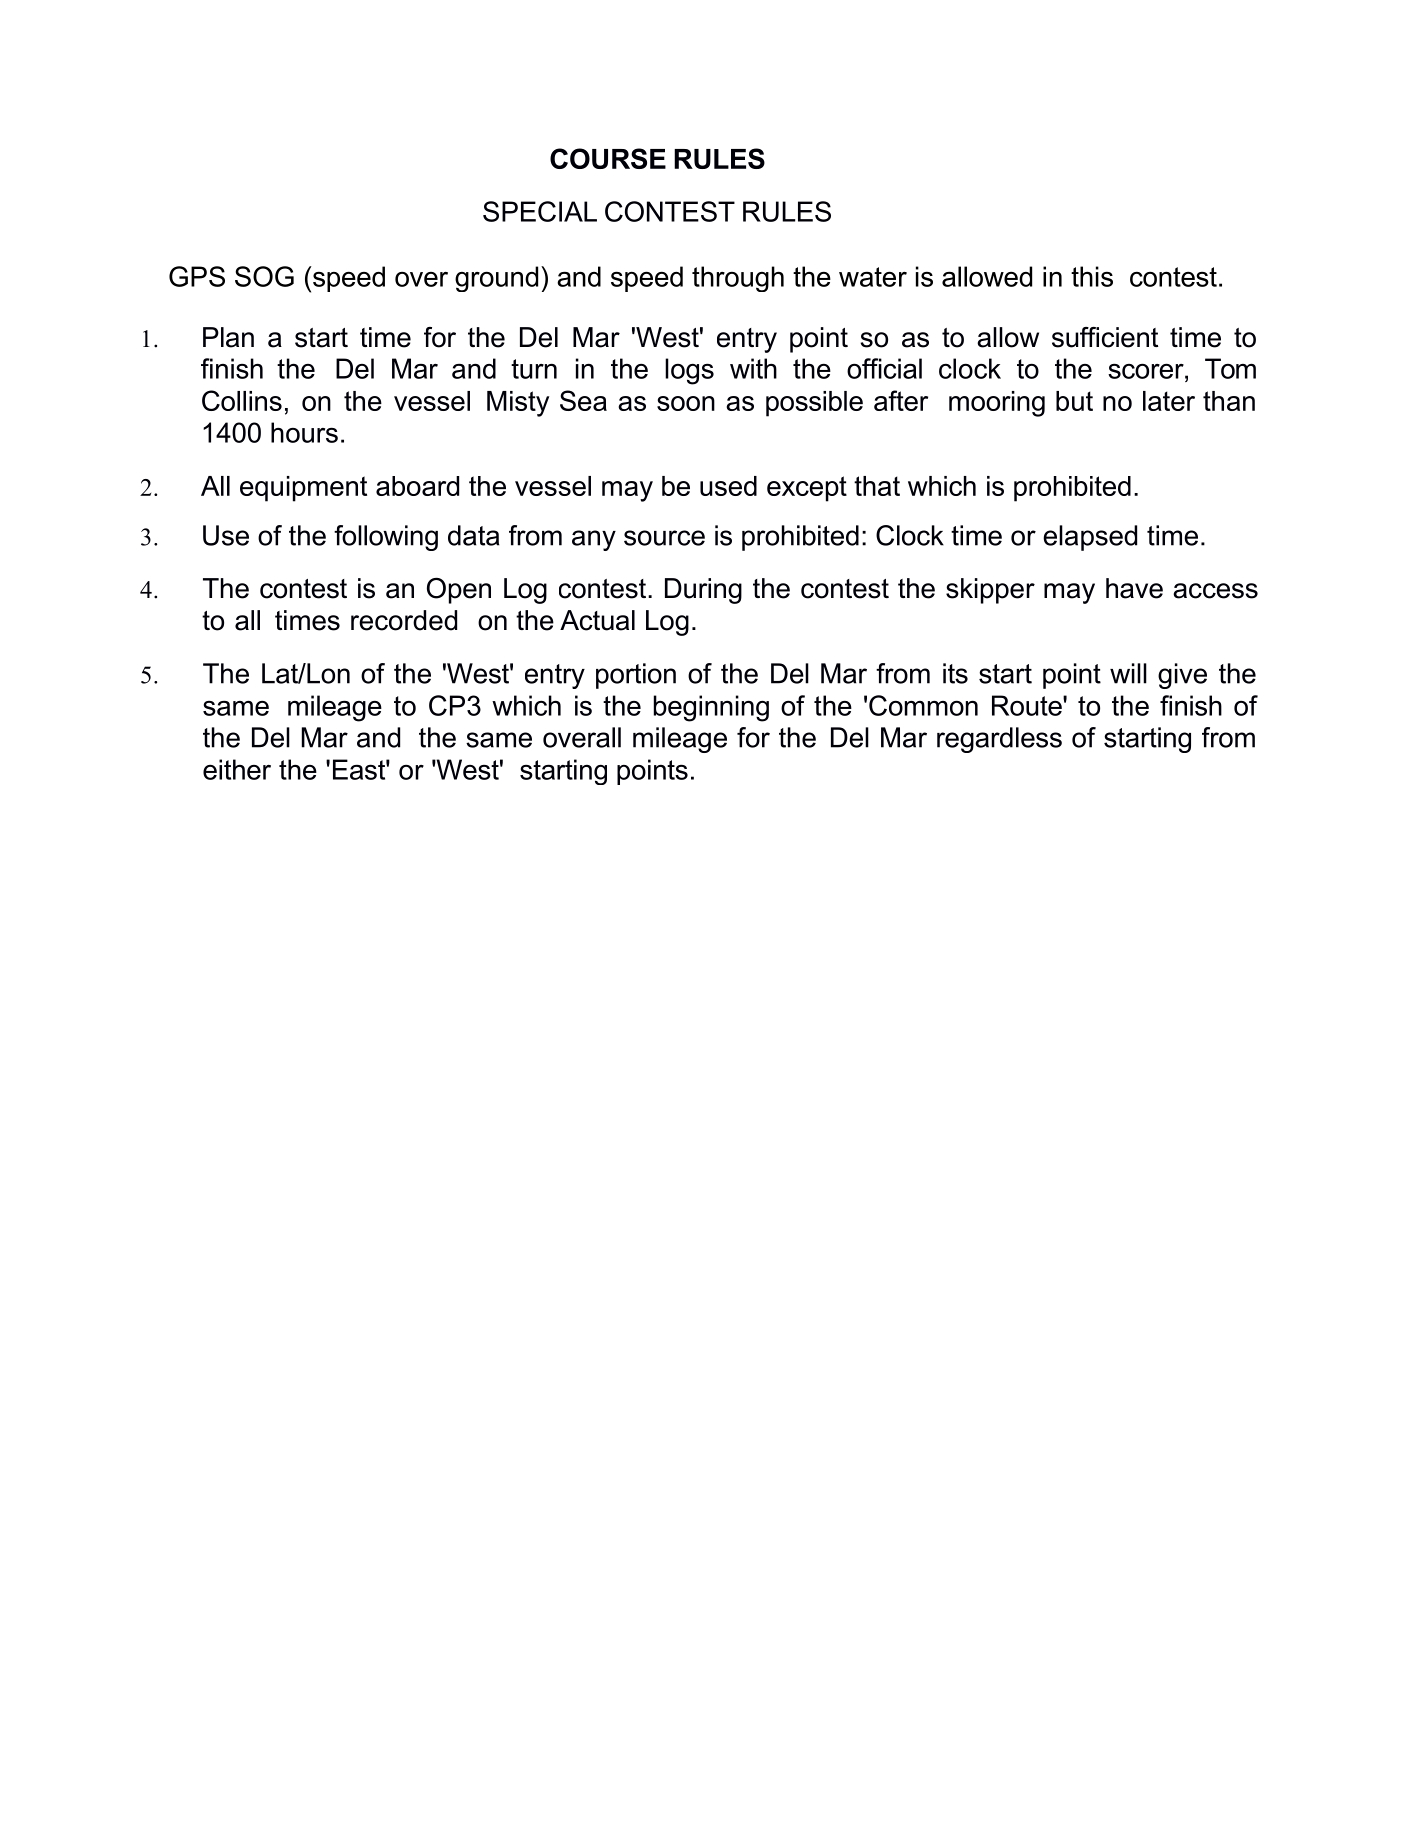 This screenshot has height=1832, width=1415. Describe the element at coordinates (999, 740) in the screenshot. I see `regardless` at that location.
